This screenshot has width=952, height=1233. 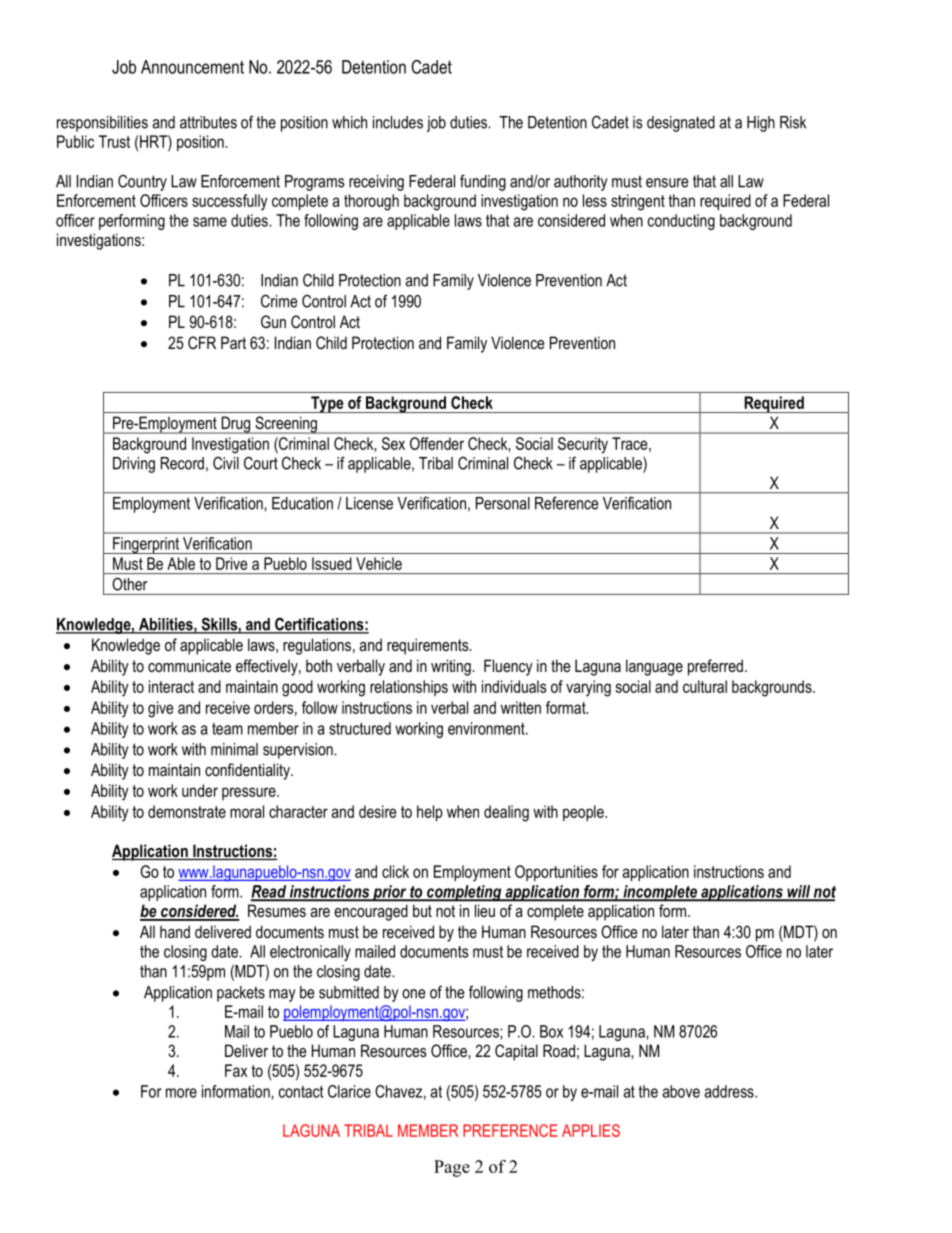 What do you see at coordinates (181, 1093) in the screenshot?
I see `more` at bounding box center [181, 1093].
